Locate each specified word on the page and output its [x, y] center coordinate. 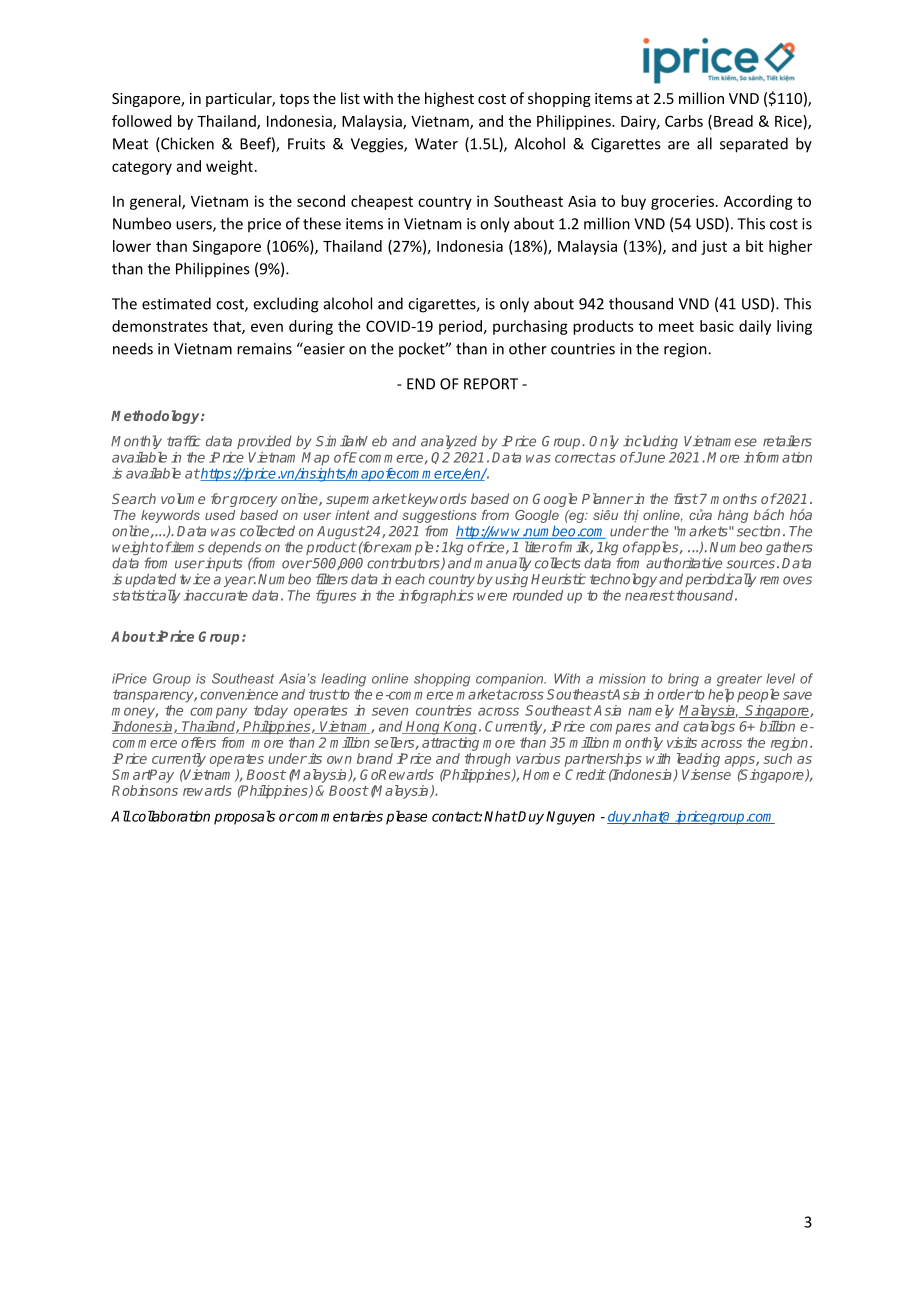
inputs [223, 564]
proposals [244, 817]
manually [502, 565]
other [528, 348]
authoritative [684, 563]
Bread [733, 121]
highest [449, 99]
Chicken [186, 144]
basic [717, 326]
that [228, 327]
